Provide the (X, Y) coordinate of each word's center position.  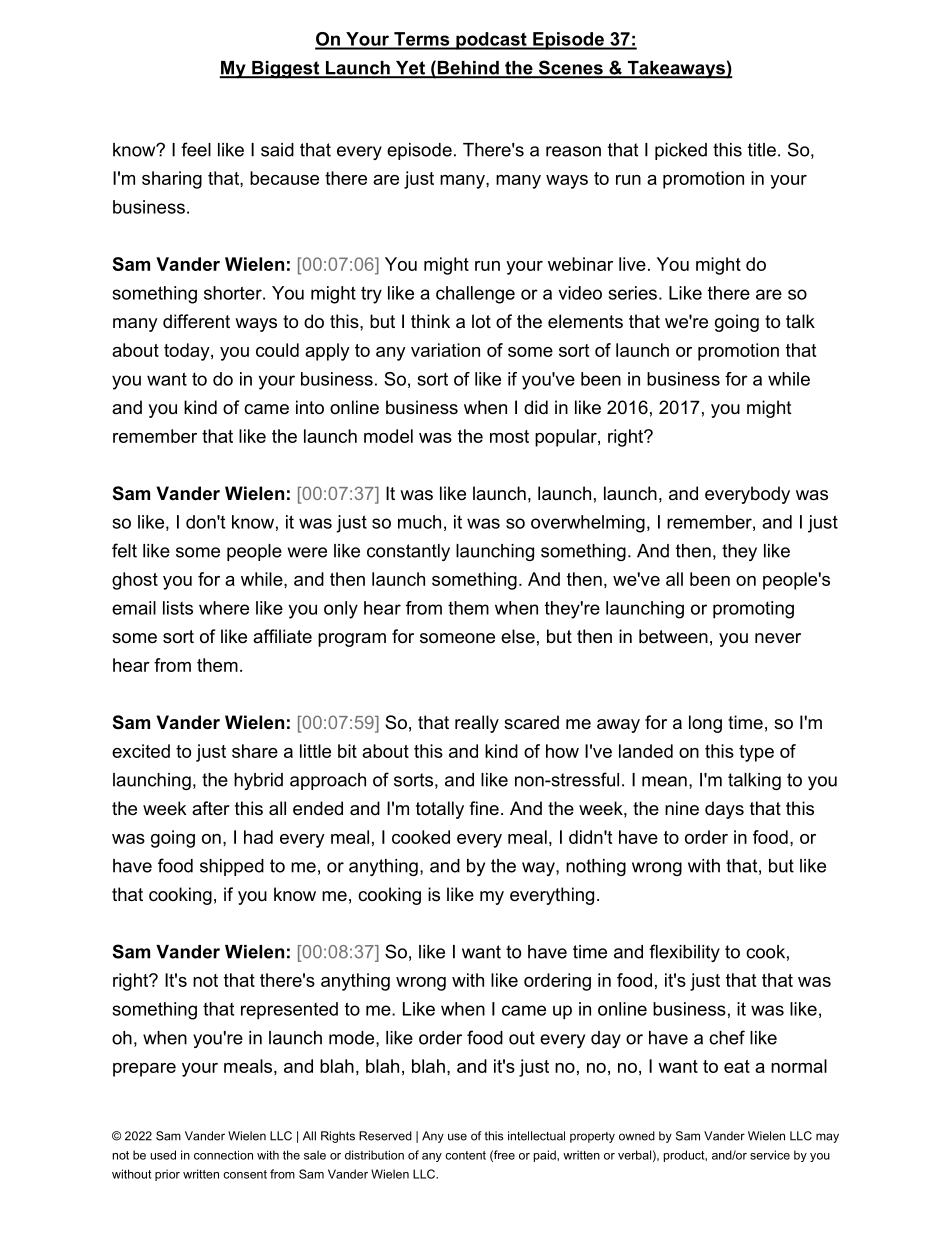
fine (484, 808)
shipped (232, 867)
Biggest (286, 70)
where (224, 608)
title (762, 150)
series (633, 293)
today (188, 352)
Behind (468, 69)
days (724, 810)
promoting (753, 610)
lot (481, 321)
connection (223, 1155)
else (518, 636)
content (465, 1155)
